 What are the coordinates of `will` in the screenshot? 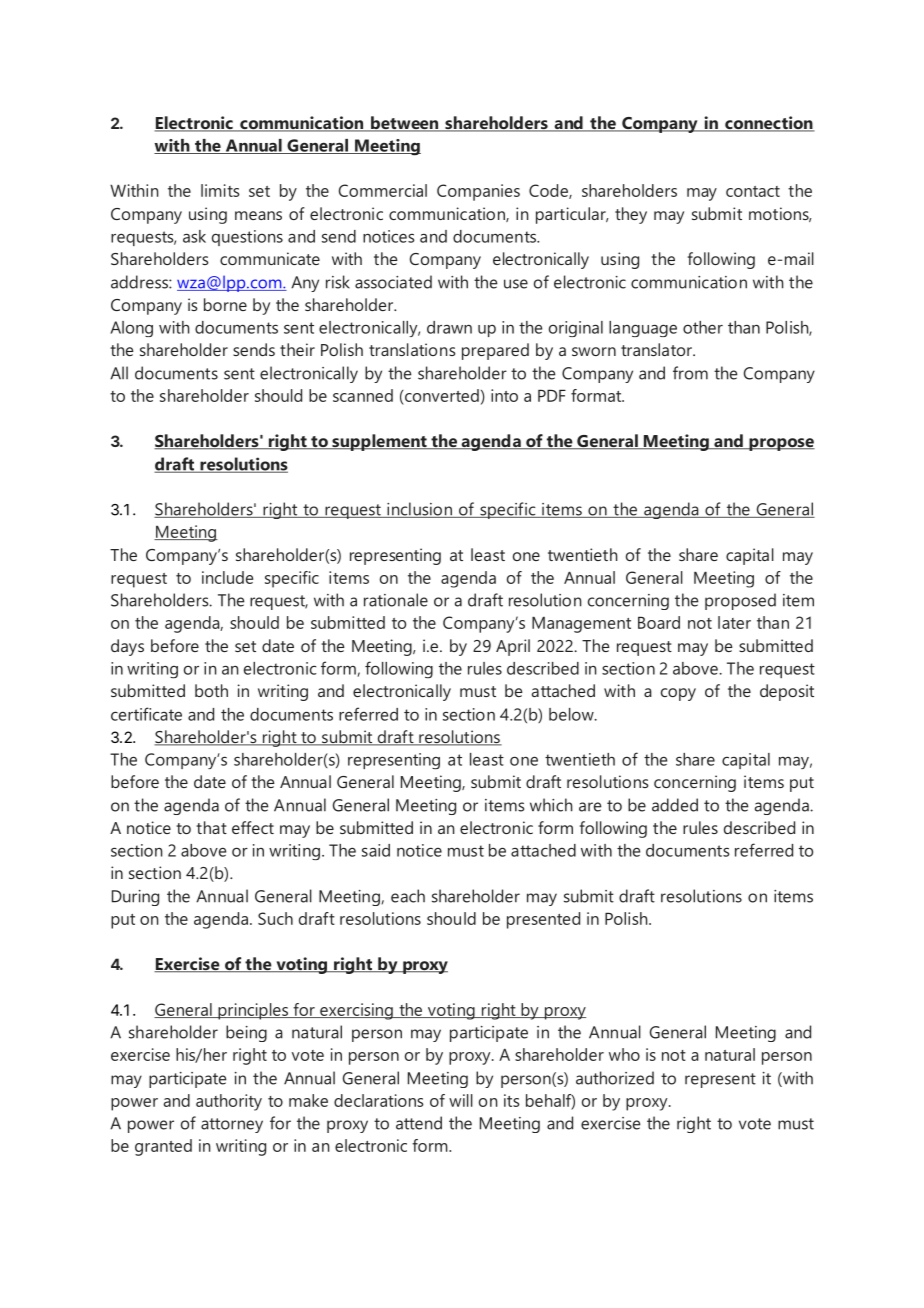 It's located at (461, 1100).
